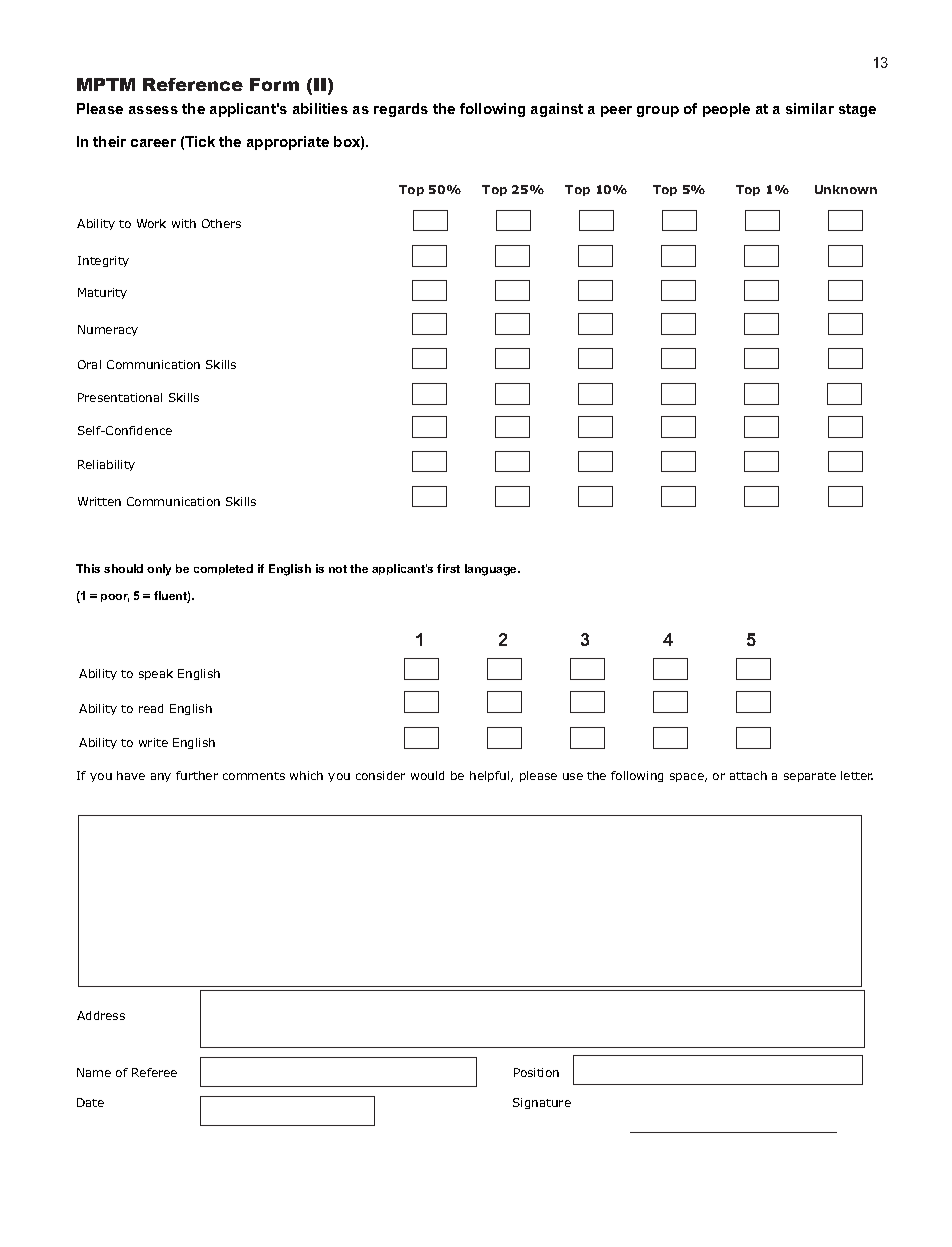 Image resolution: width=952 pixels, height=1247 pixels. Describe the element at coordinates (154, 1072) in the screenshot. I see `Referee` at that location.
